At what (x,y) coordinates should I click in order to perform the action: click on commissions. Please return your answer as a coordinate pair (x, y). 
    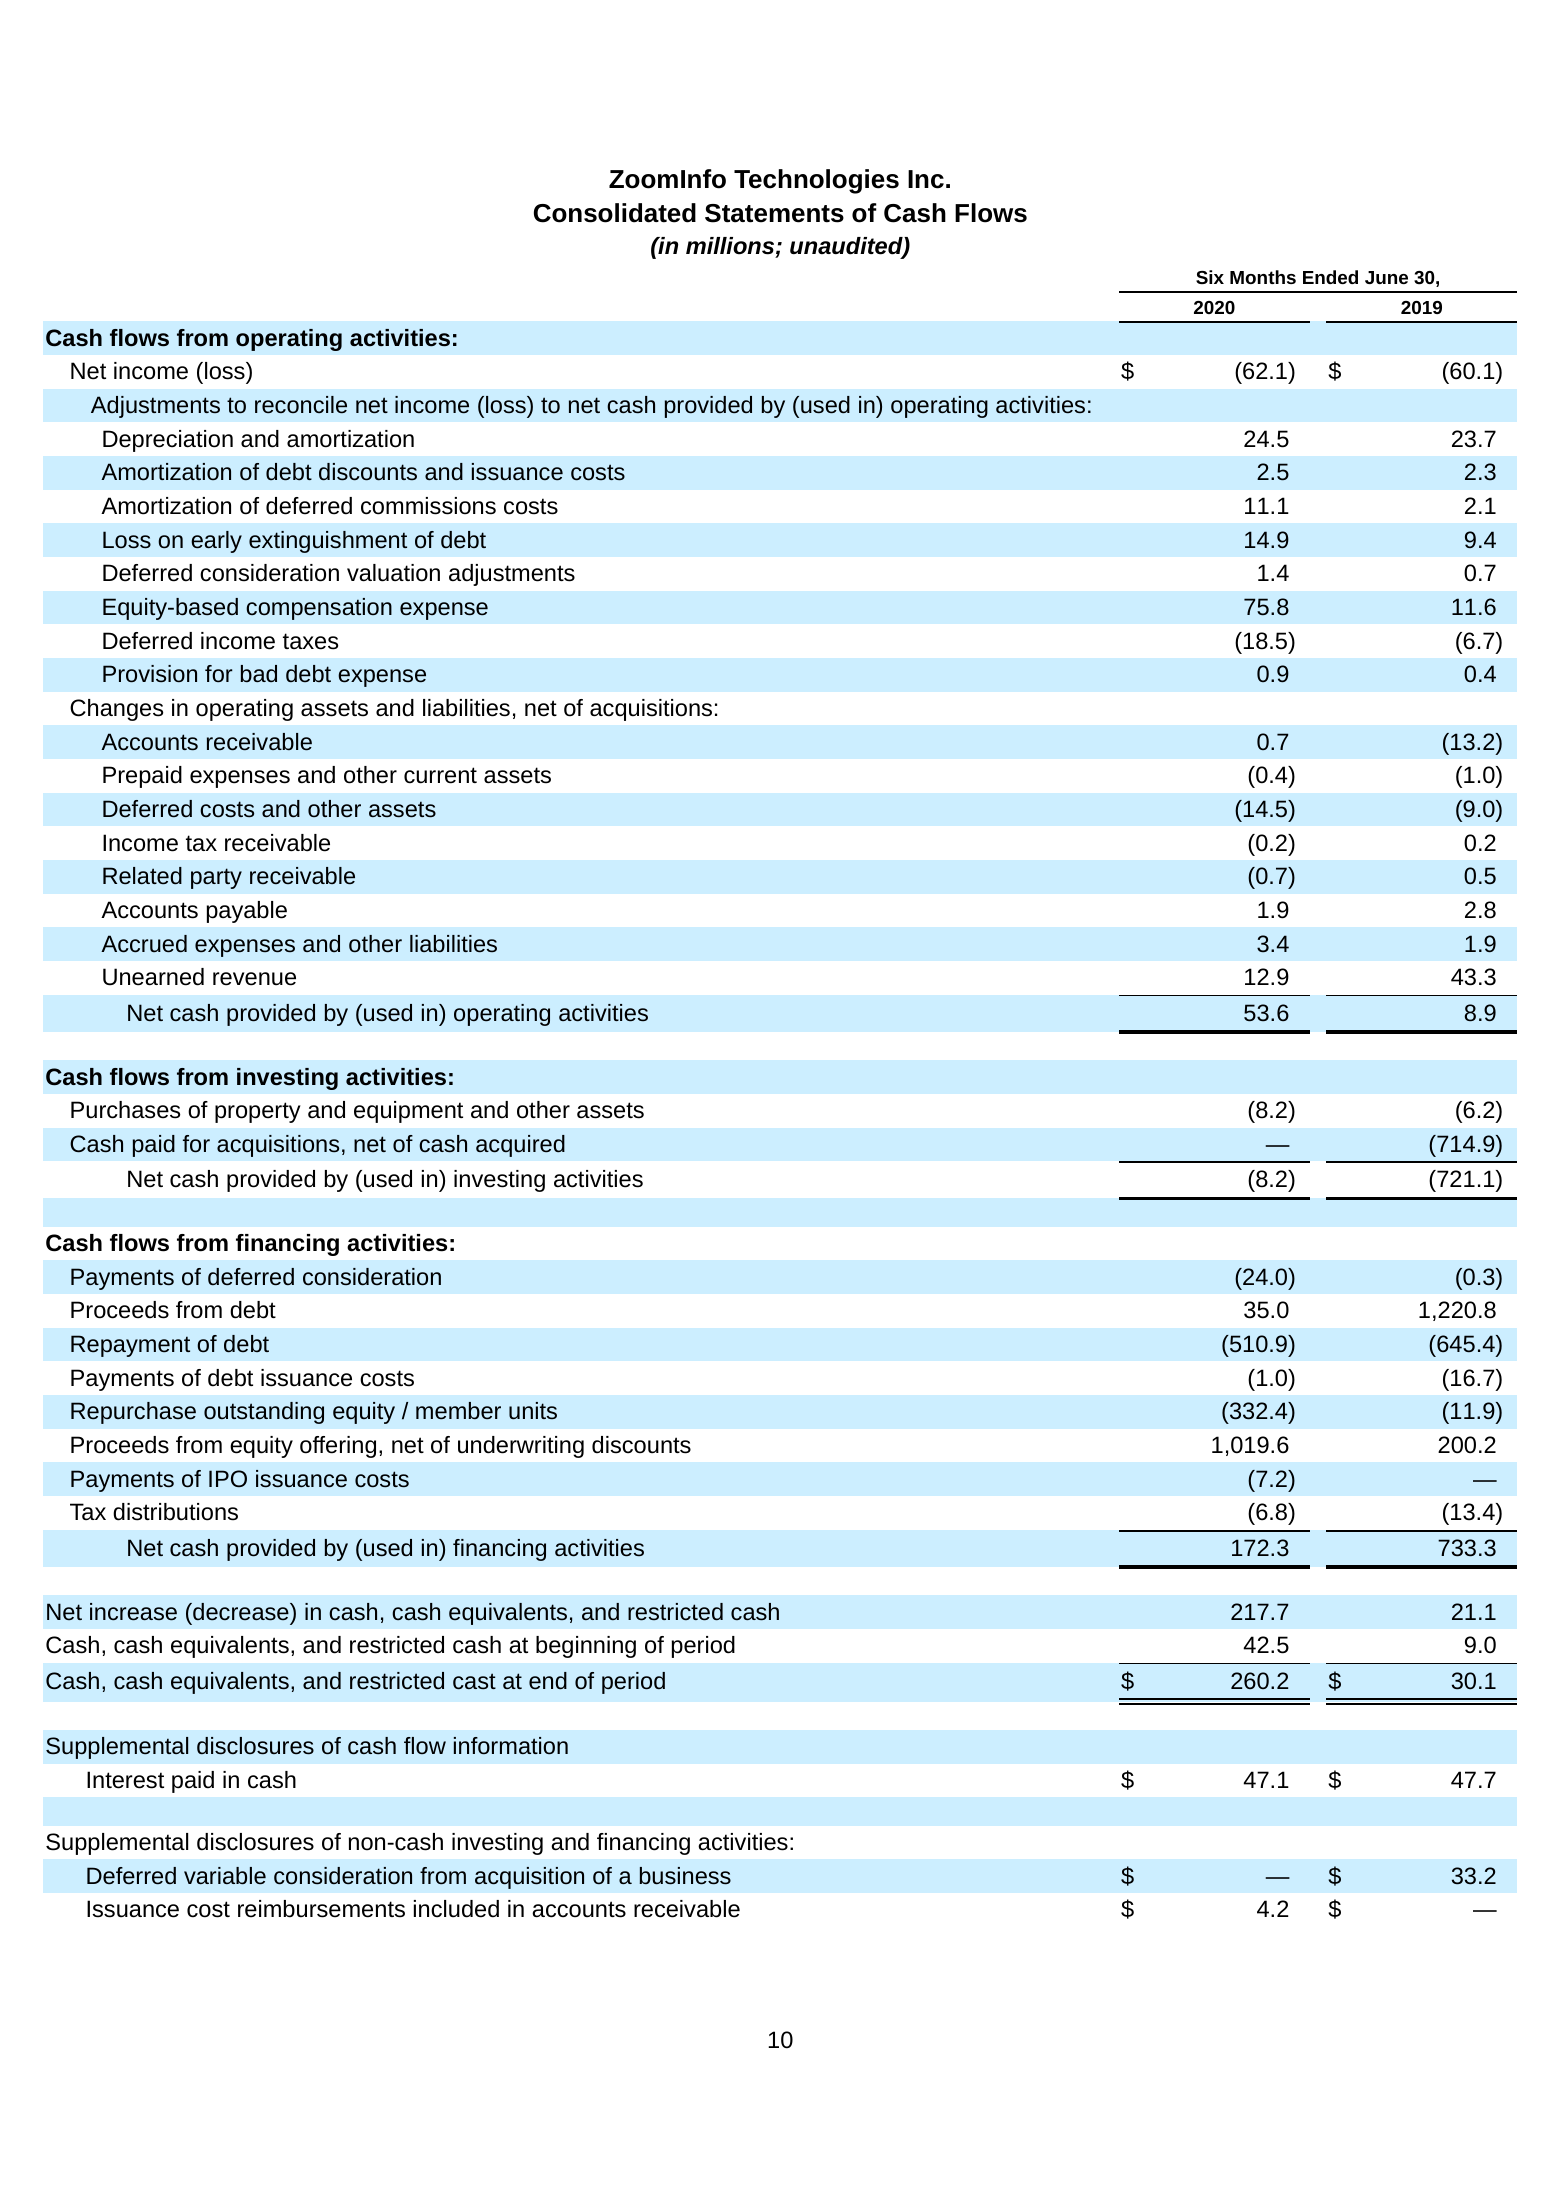
    Looking at the image, I should click on (428, 506).
